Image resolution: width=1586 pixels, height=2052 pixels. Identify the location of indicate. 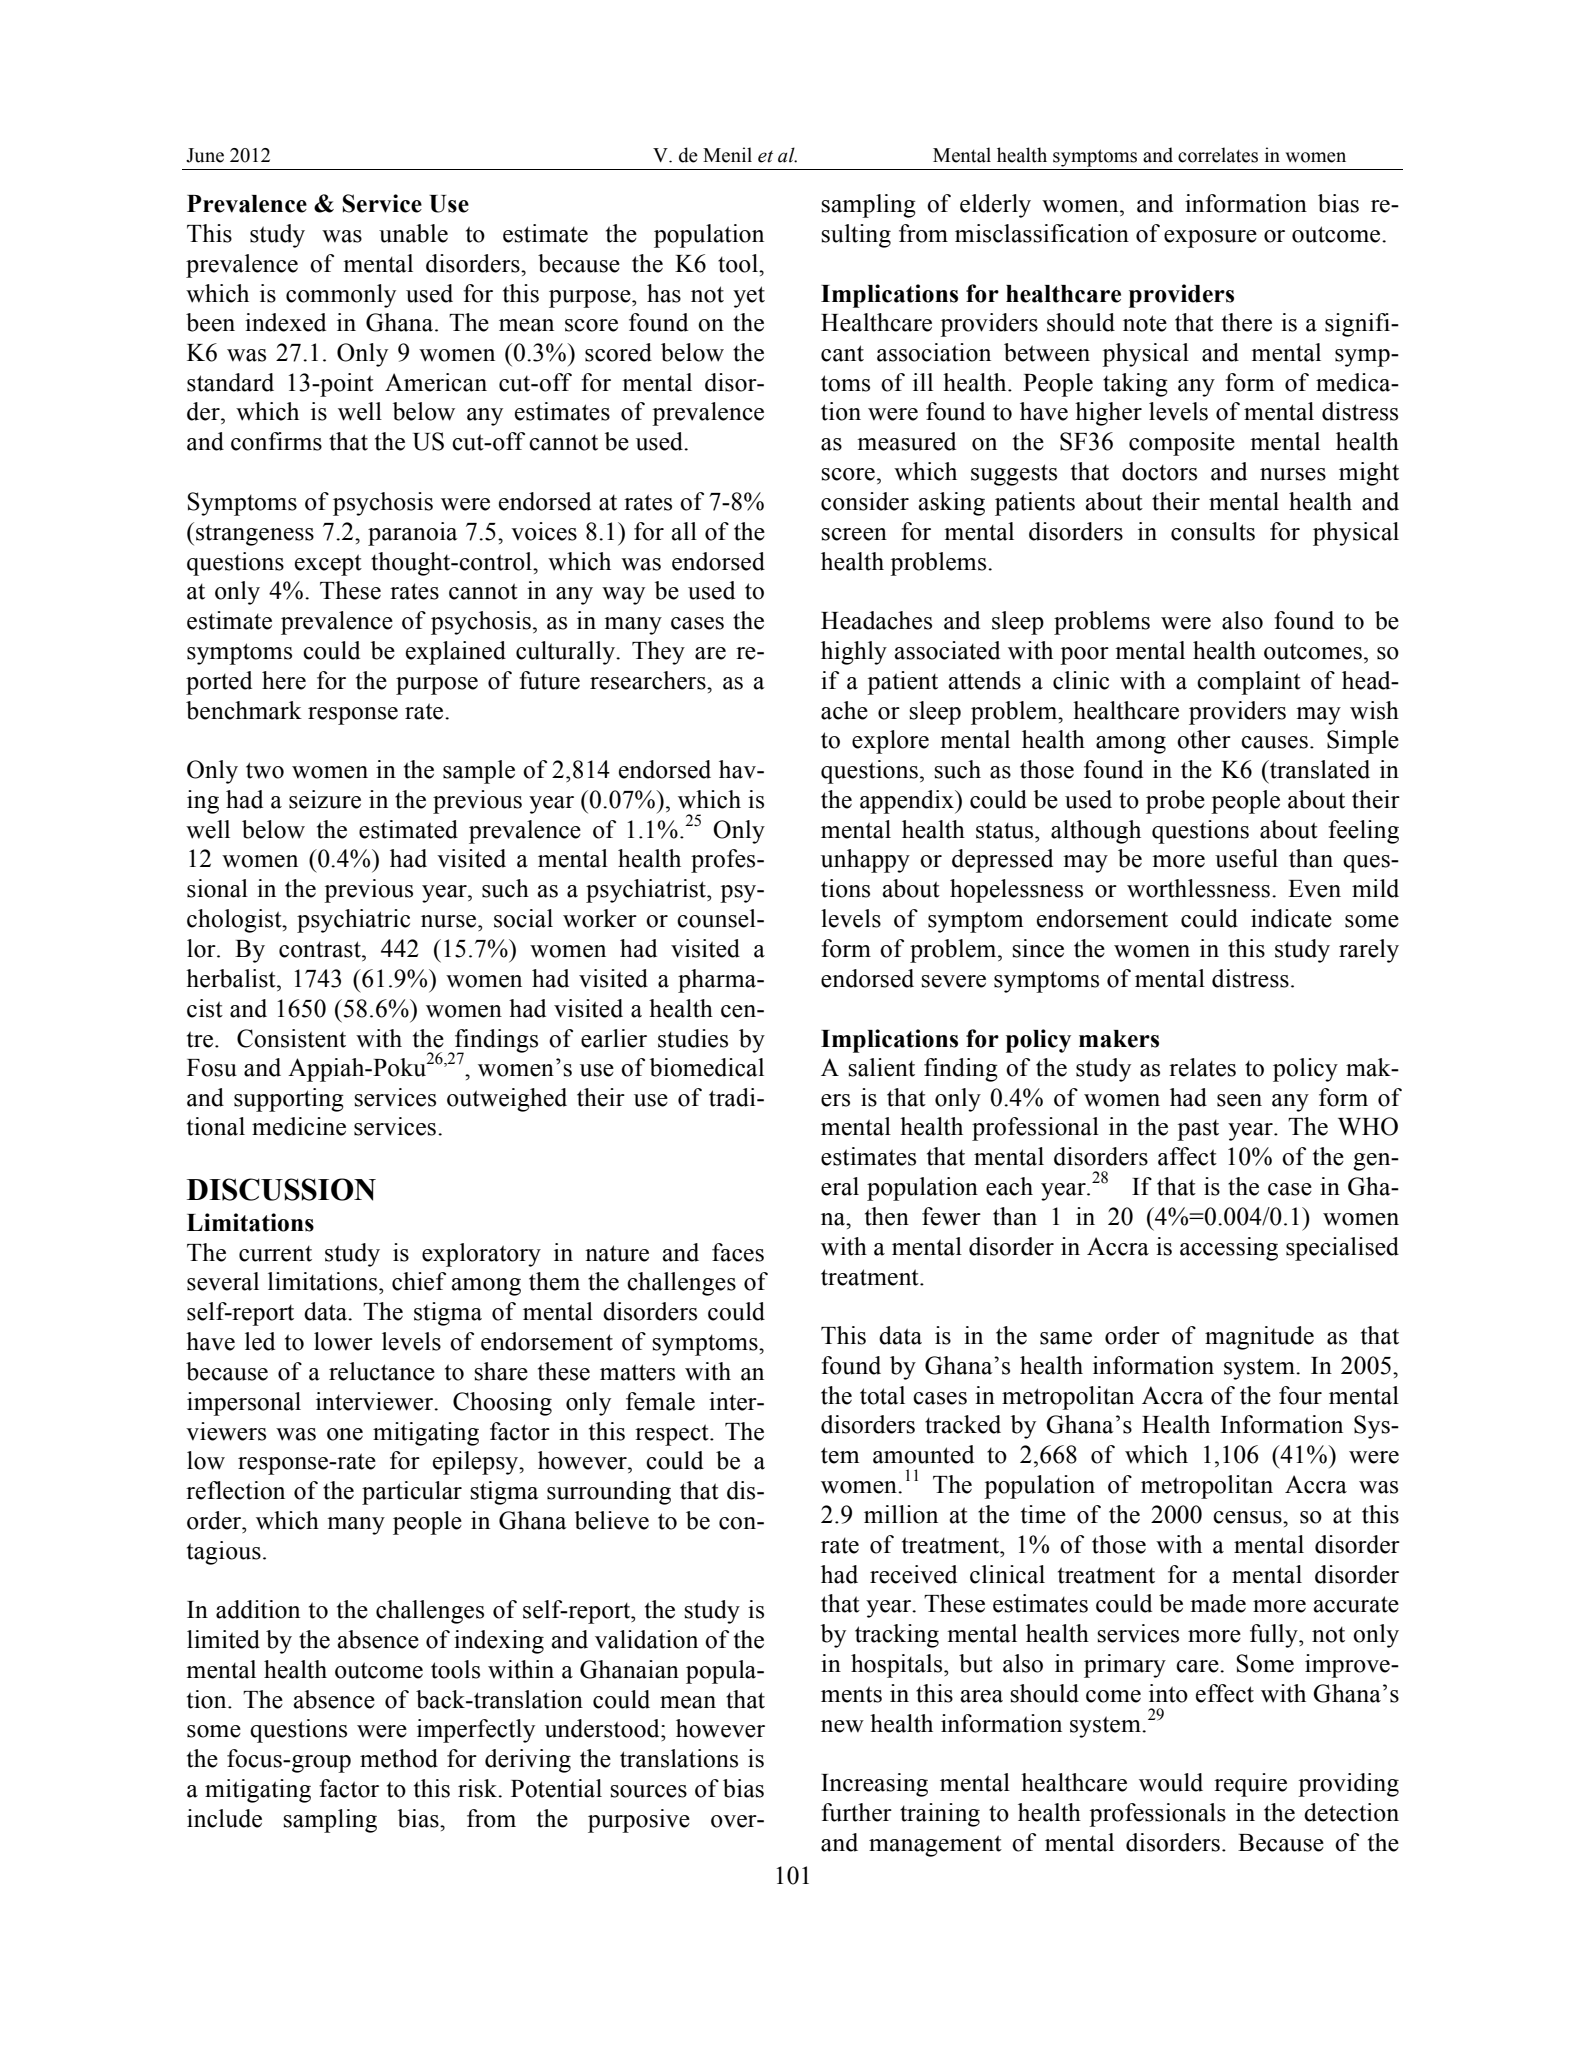
(1291, 918).
